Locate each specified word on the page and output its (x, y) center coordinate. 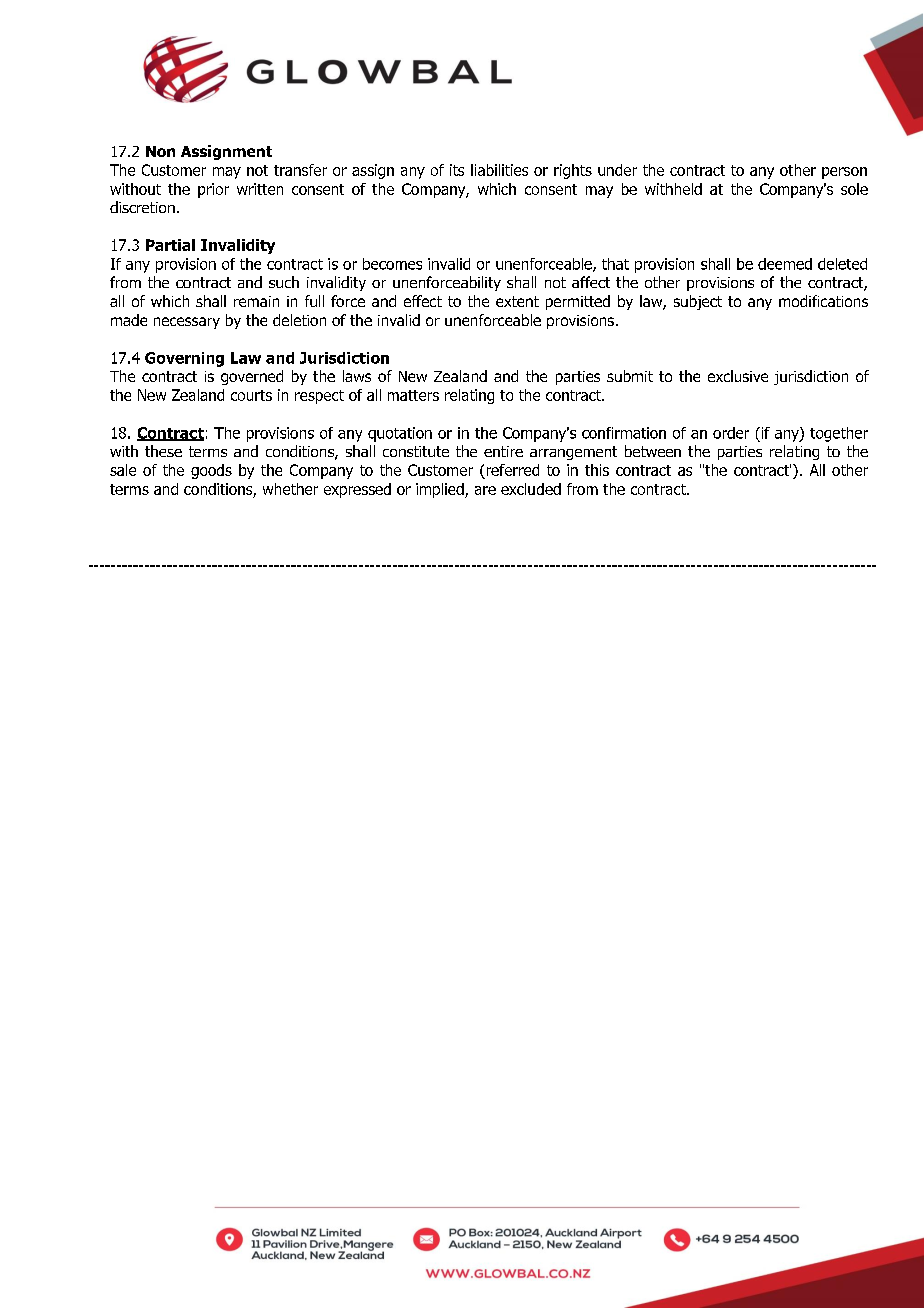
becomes (392, 264)
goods (211, 471)
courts (251, 395)
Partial (170, 245)
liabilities (499, 170)
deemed (785, 264)
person (844, 173)
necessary (187, 323)
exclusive (738, 376)
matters (413, 395)
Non (160, 151)
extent (517, 301)
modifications (823, 301)
